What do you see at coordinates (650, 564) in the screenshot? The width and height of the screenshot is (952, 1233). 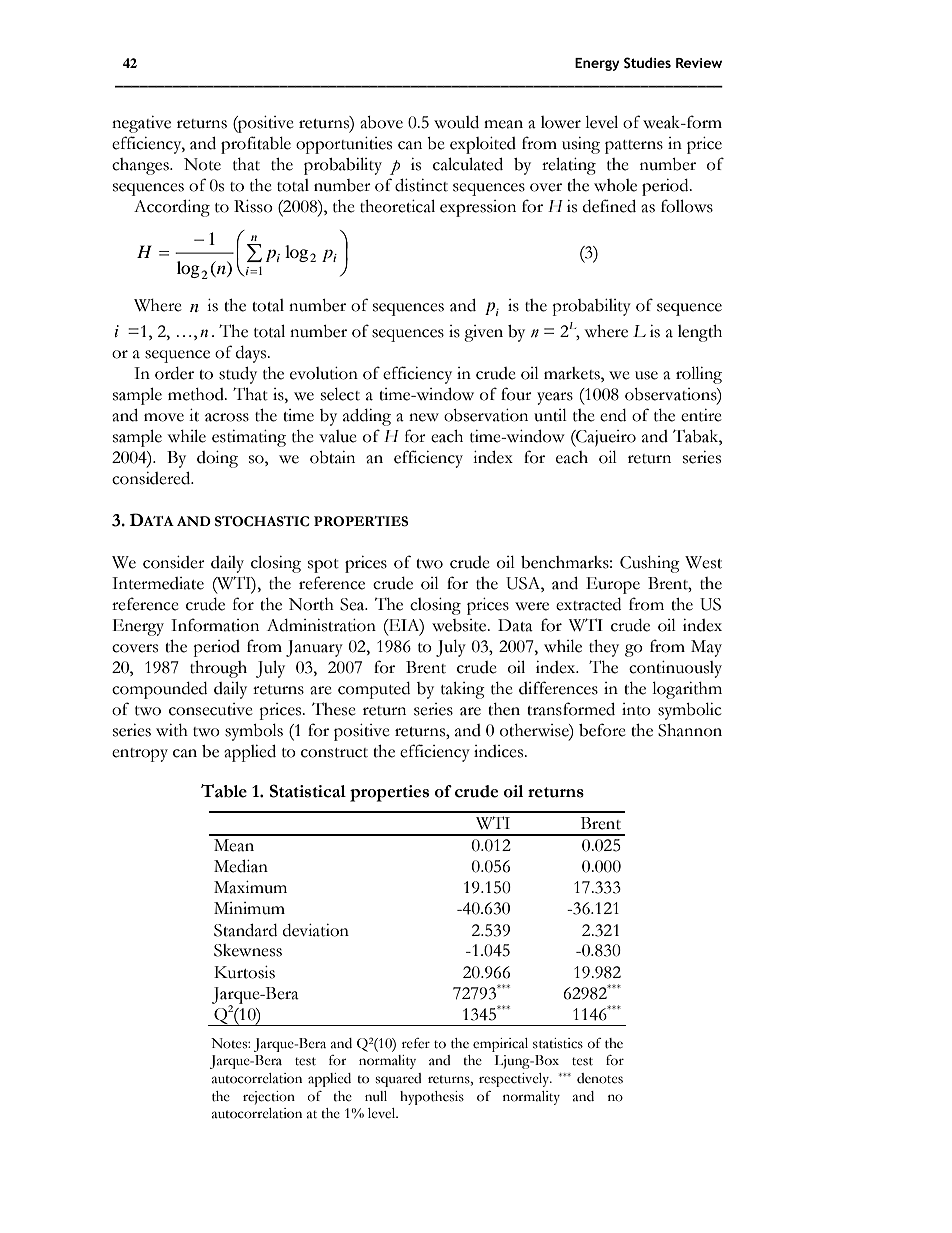 I see `Cushing` at bounding box center [650, 564].
